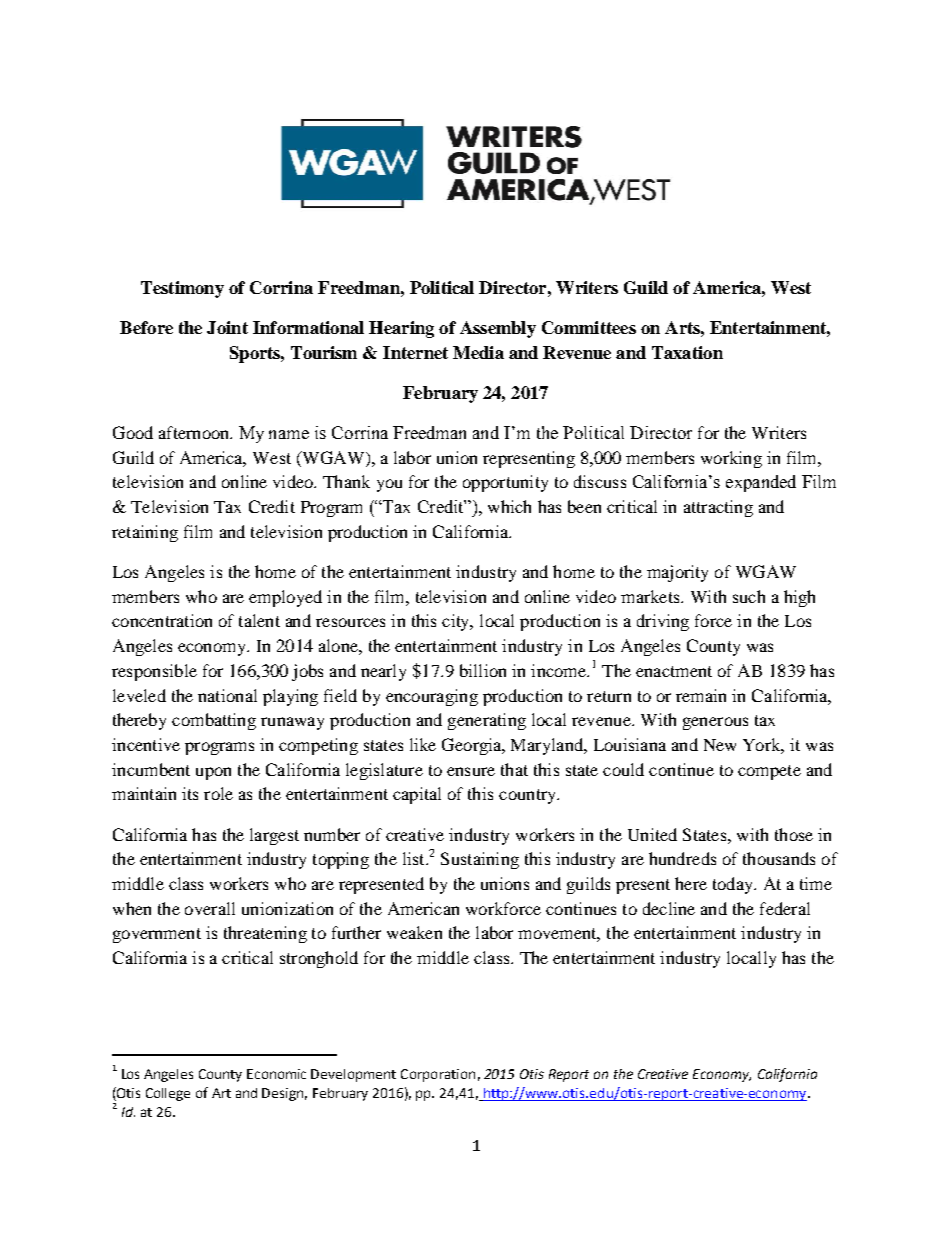 Image resolution: width=952 pixels, height=1233 pixels. I want to click on Corporation, so click(438, 1075).
